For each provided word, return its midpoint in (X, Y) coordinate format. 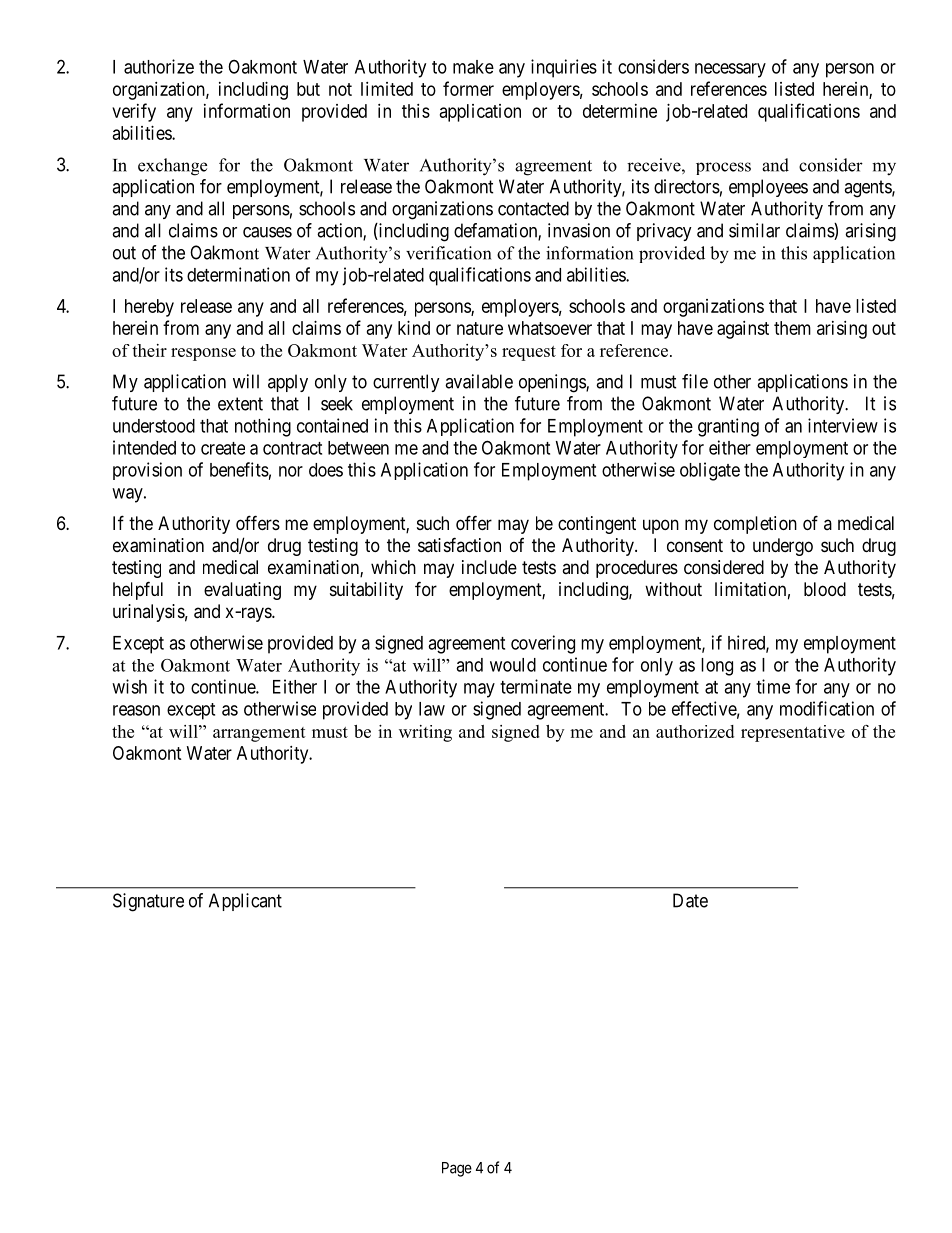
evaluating (242, 591)
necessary (730, 70)
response (203, 354)
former (468, 88)
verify (134, 112)
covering (543, 644)
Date (690, 900)
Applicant (245, 902)
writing (425, 733)
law (432, 709)
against (743, 330)
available (479, 381)
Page (457, 1169)
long (717, 667)
